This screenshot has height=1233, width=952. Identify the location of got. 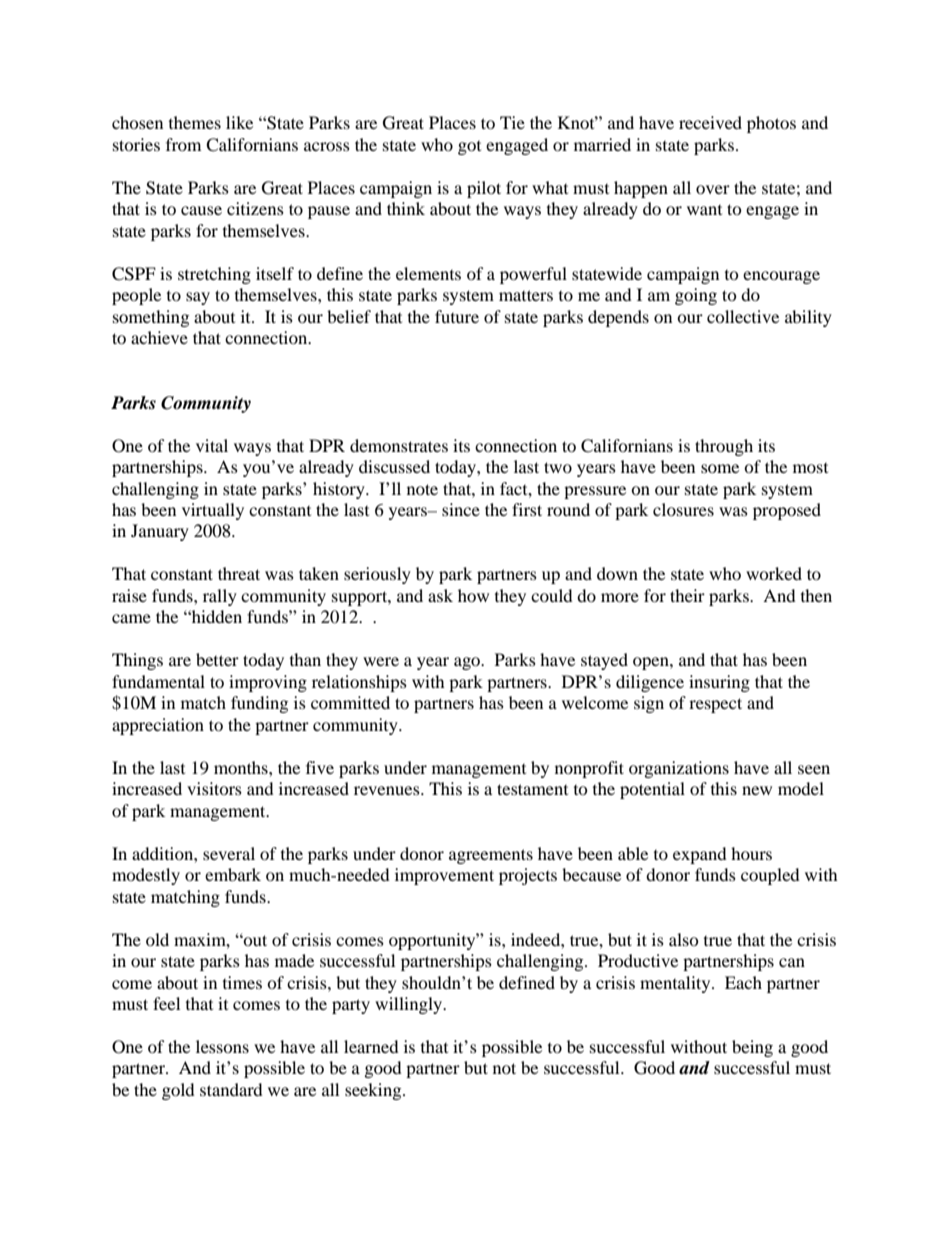
(469, 148).
